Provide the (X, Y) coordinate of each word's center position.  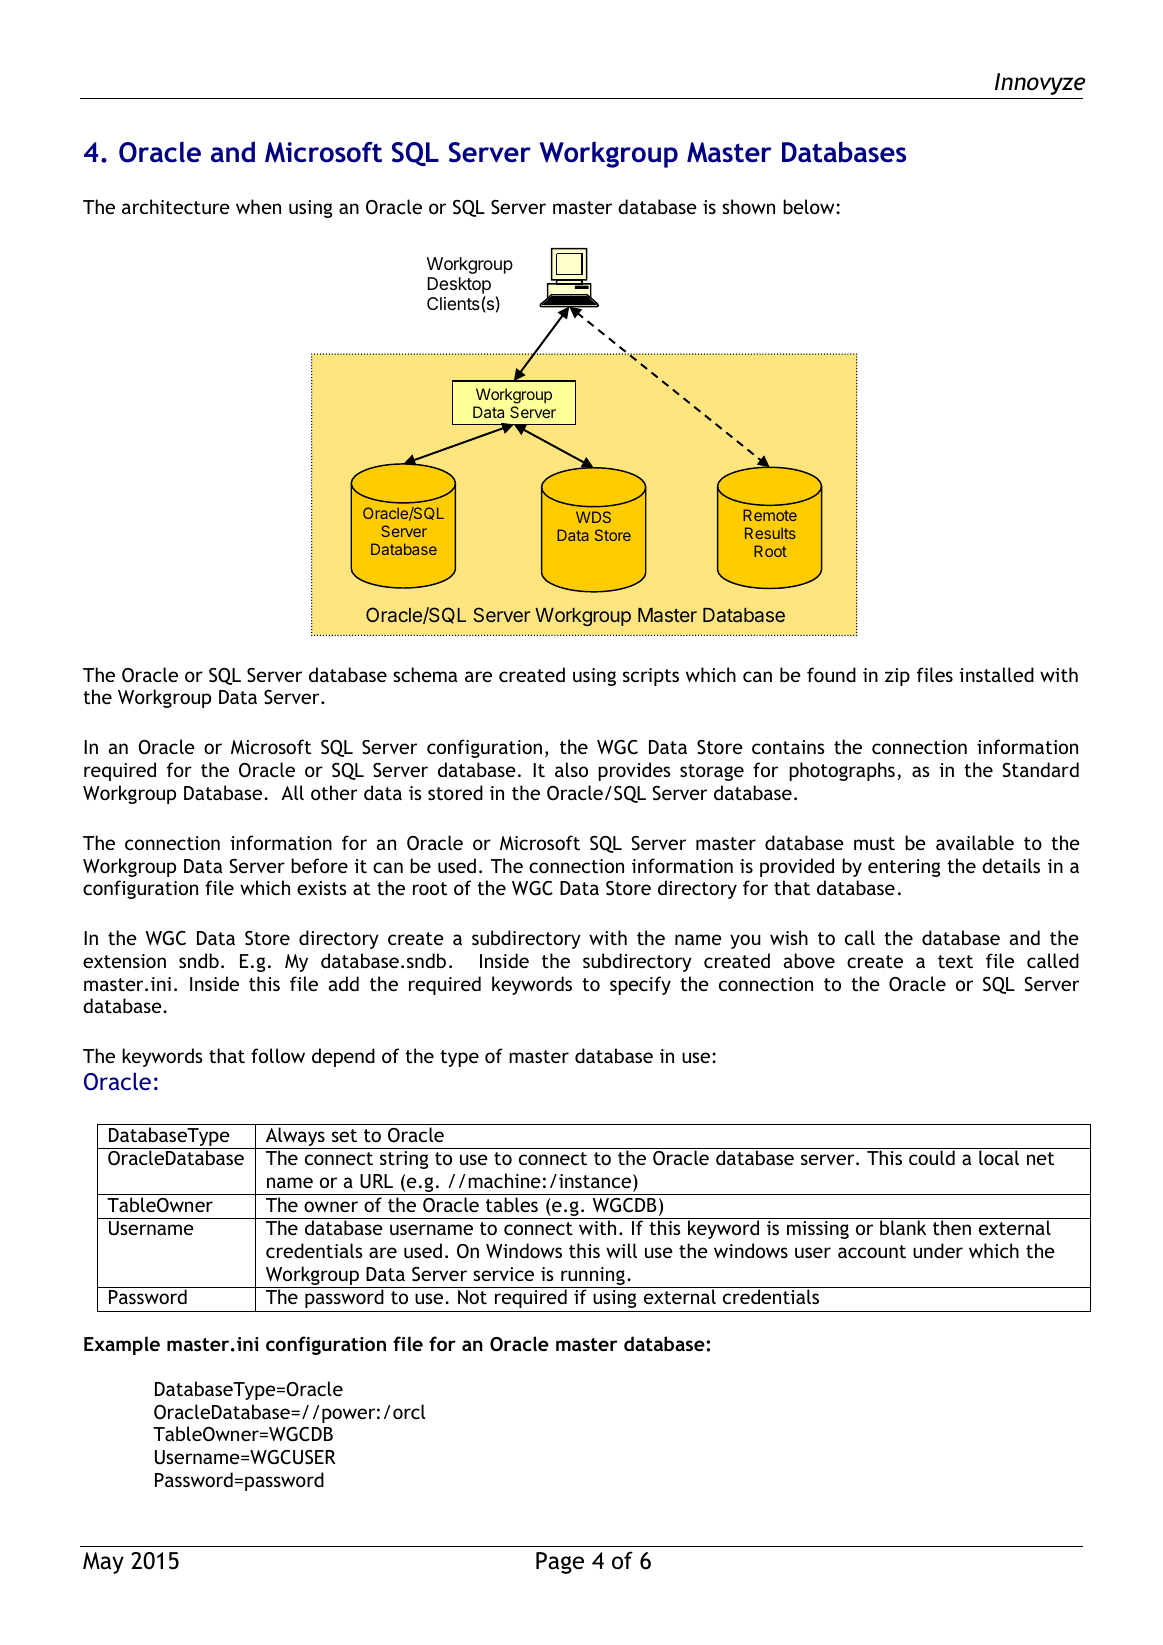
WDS (593, 517)
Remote (770, 515)
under (938, 1250)
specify (640, 985)
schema (425, 674)
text (955, 961)
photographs (842, 771)
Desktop (459, 287)
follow (278, 1055)
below (810, 206)
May (103, 1563)
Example (122, 1345)
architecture (176, 206)
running (593, 1277)
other (334, 792)
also (571, 769)
